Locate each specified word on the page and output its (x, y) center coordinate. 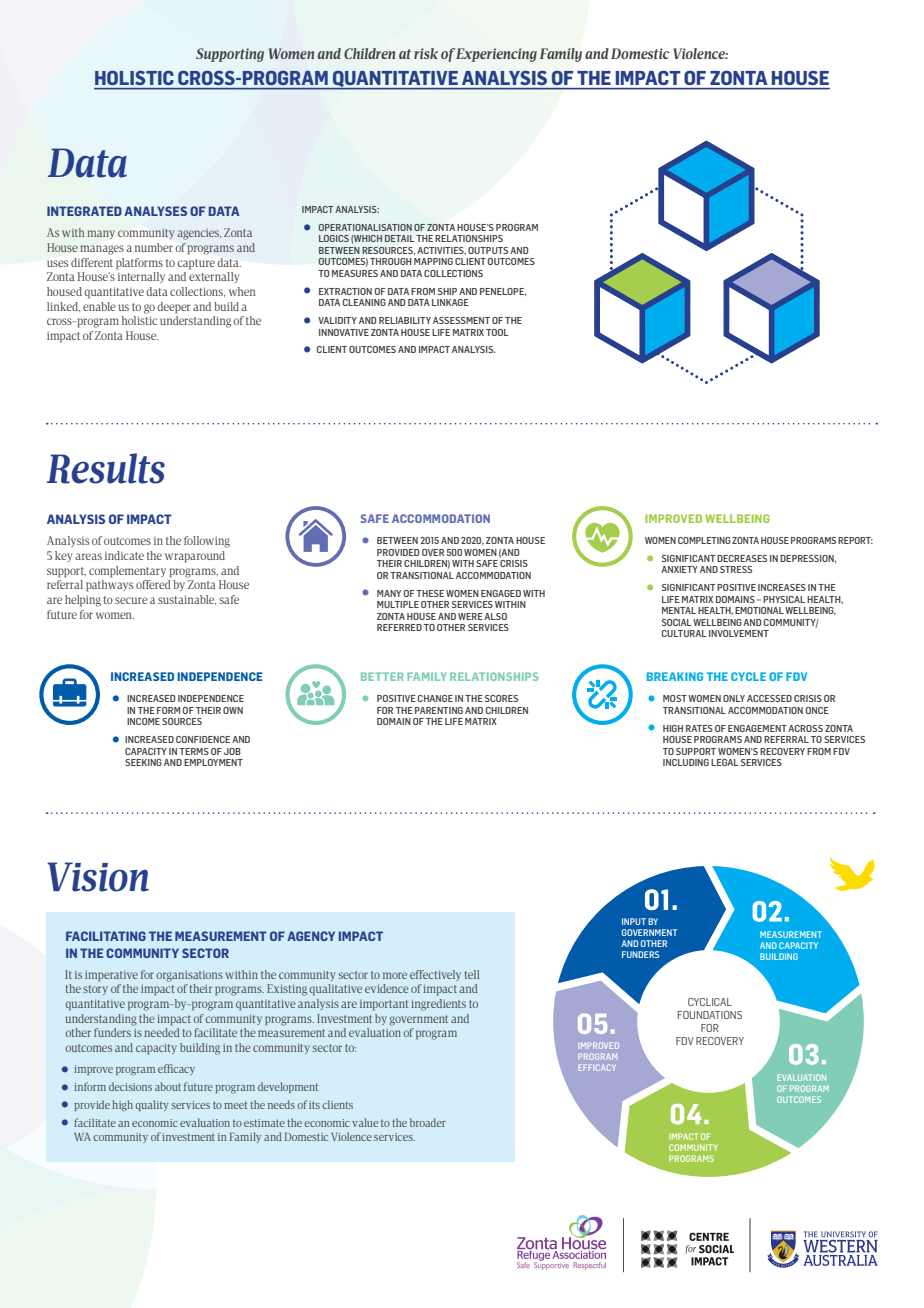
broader (428, 1122)
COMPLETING (704, 540)
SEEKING (143, 762)
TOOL (497, 332)
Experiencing (496, 55)
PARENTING (439, 710)
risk (426, 53)
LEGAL (725, 762)
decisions (130, 1086)
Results (106, 468)
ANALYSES (155, 211)
